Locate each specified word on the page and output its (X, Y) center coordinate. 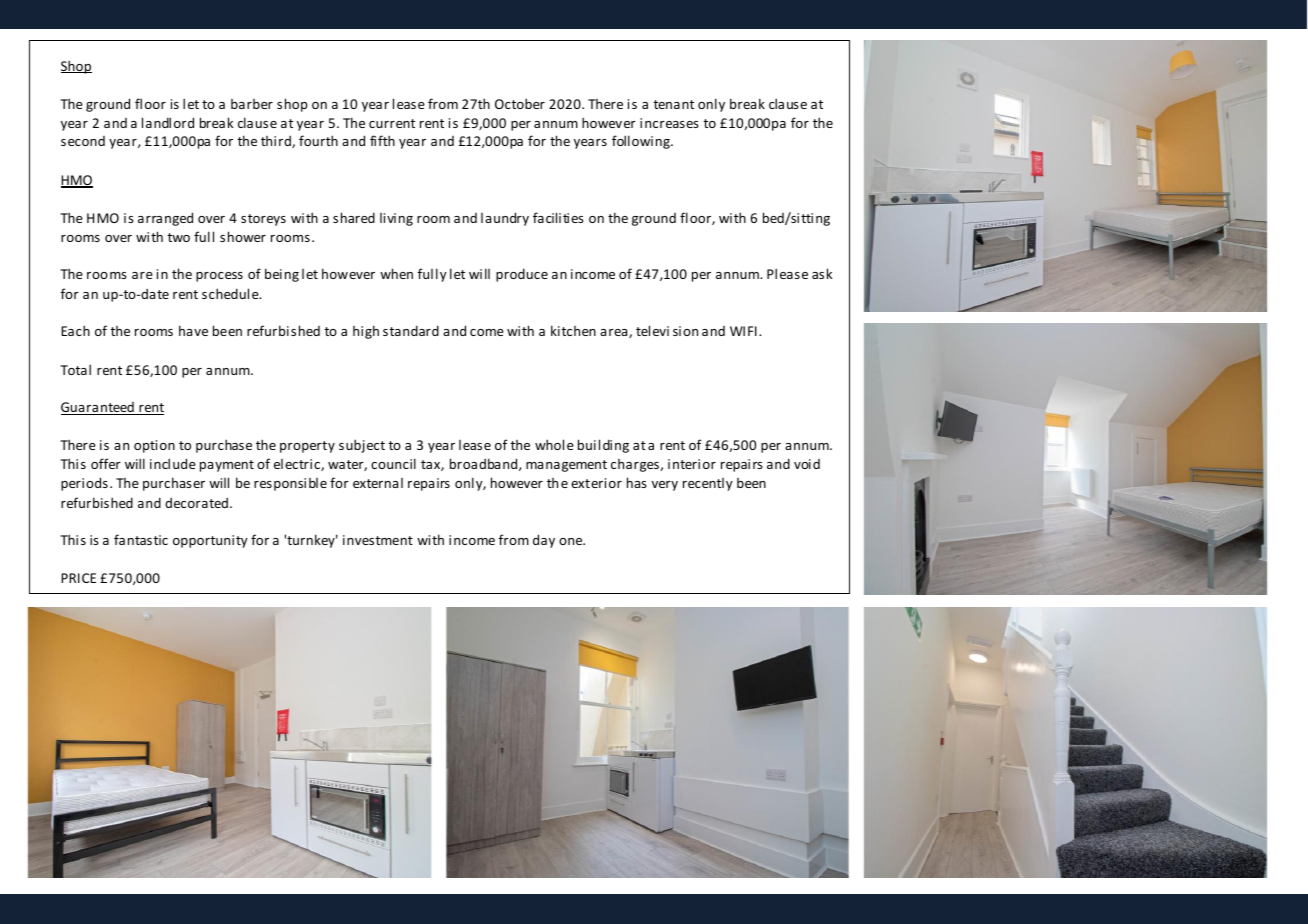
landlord (168, 122)
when (396, 273)
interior (692, 464)
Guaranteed (98, 408)
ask (822, 273)
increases (669, 123)
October (520, 103)
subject (362, 446)
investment (378, 540)
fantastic (141, 539)
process (219, 277)
